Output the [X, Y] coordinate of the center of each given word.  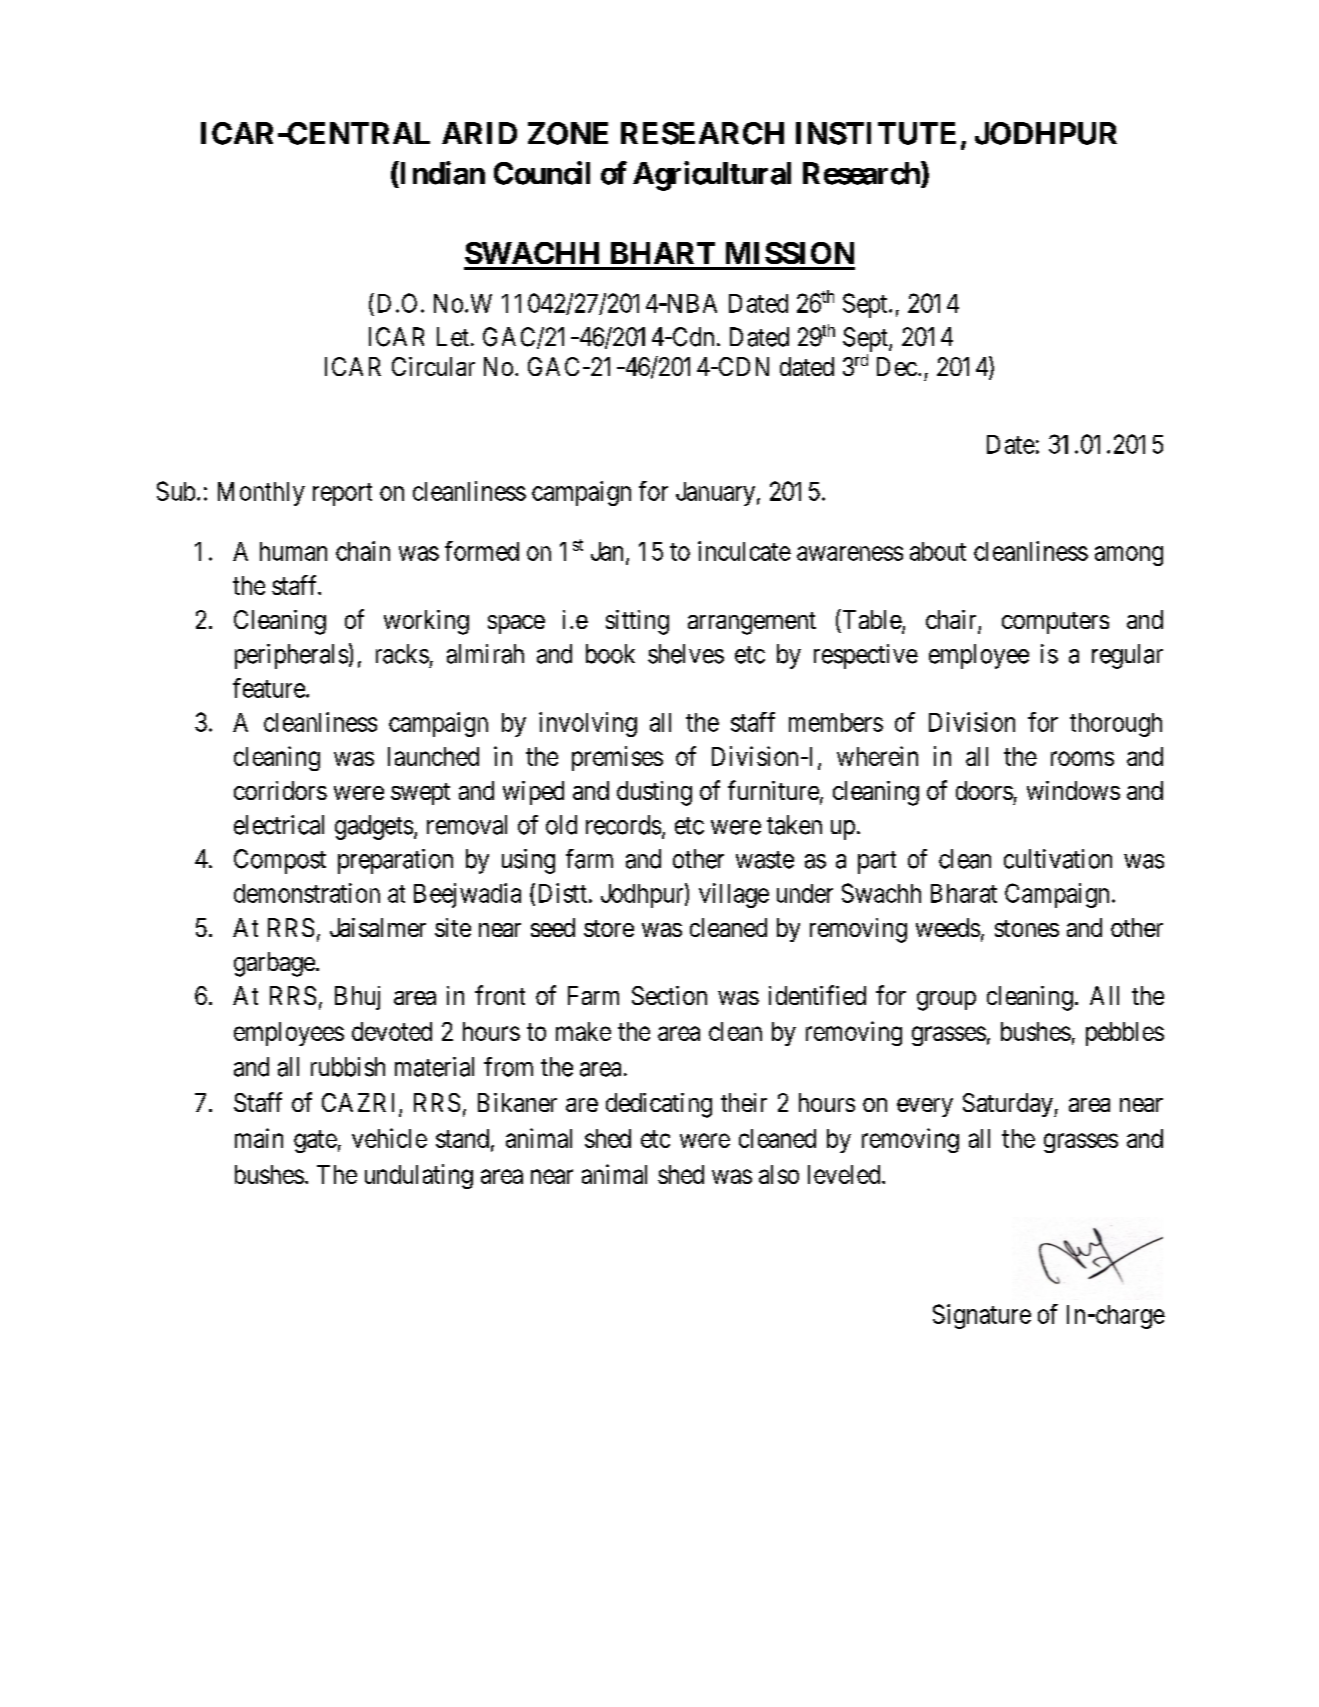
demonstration [307, 893]
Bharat [964, 893]
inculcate [744, 551]
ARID [479, 133]
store [609, 928]
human [293, 551]
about [938, 551]
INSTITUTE [876, 133]
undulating [419, 1176]
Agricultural [712, 176]
